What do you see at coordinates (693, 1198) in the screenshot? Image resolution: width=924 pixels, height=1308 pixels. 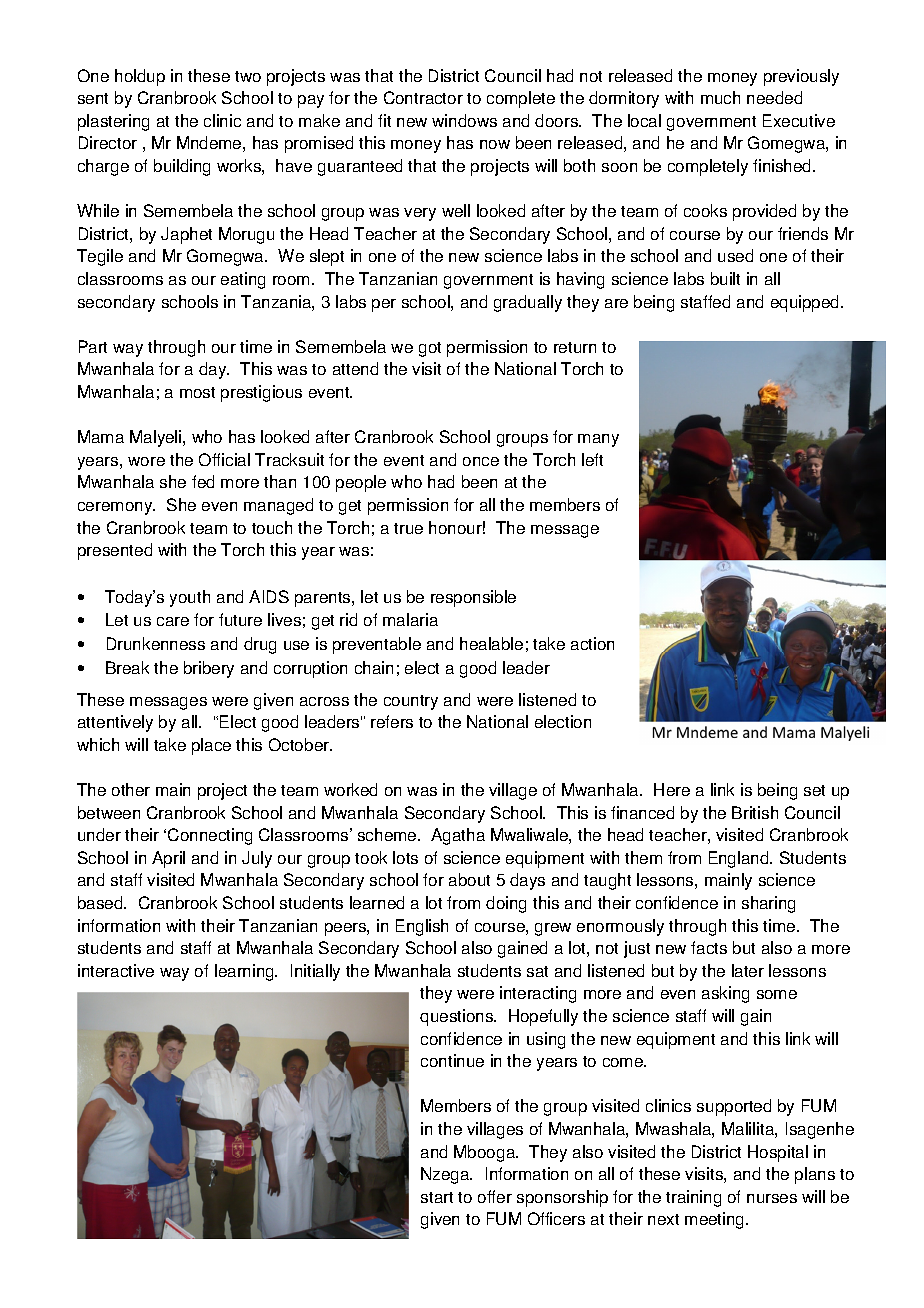 I see `training` at bounding box center [693, 1198].
